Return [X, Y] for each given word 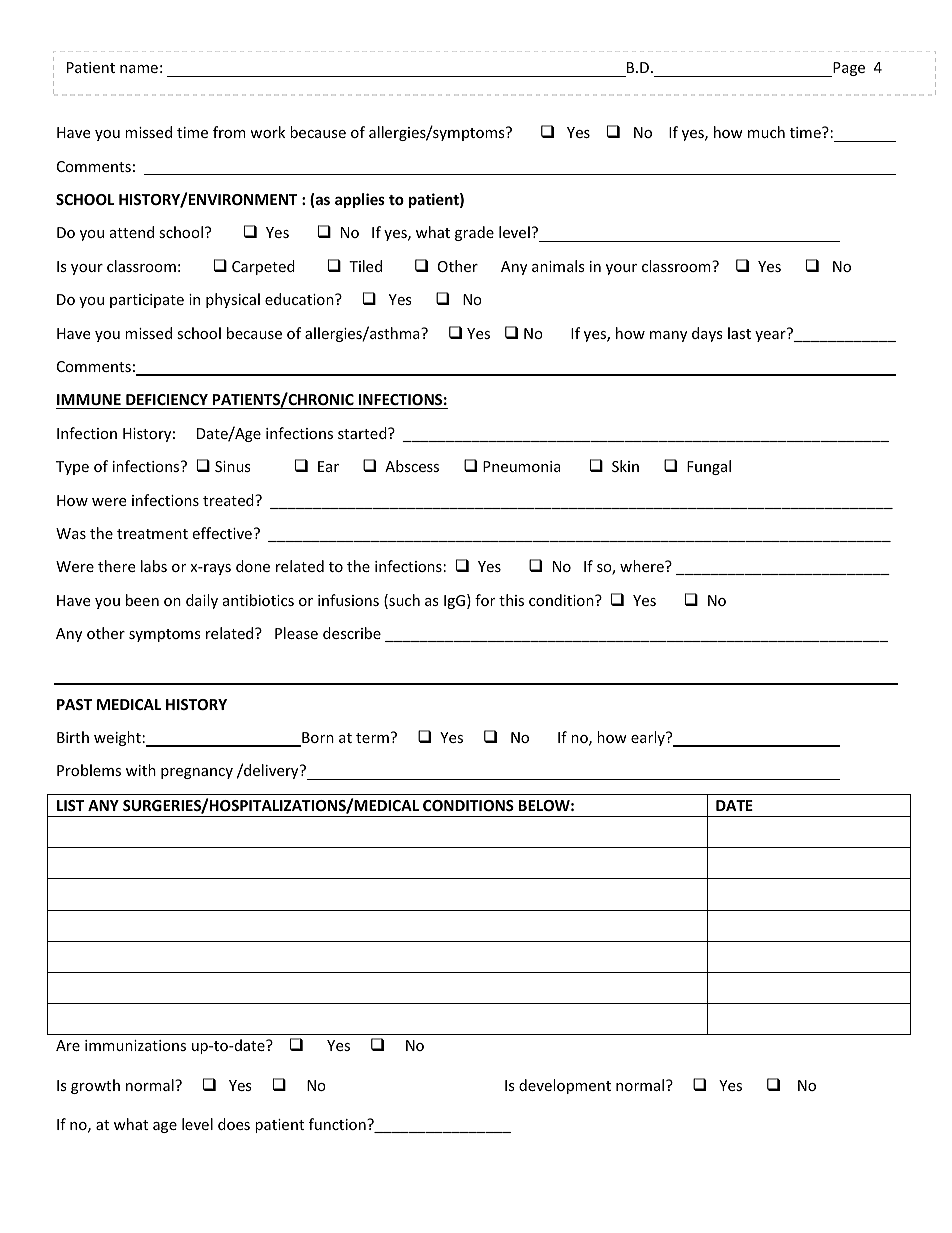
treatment [152, 534]
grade [474, 233]
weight [117, 738]
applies [360, 200]
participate [147, 301]
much [766, 132]
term [372, 738]
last [739, 333]
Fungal [709, 467]
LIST [70, 805]
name [139, 69]
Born [317, 739]
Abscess [412, 466]
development [565, 1086]
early [649, 738]
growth [95, 1086]
